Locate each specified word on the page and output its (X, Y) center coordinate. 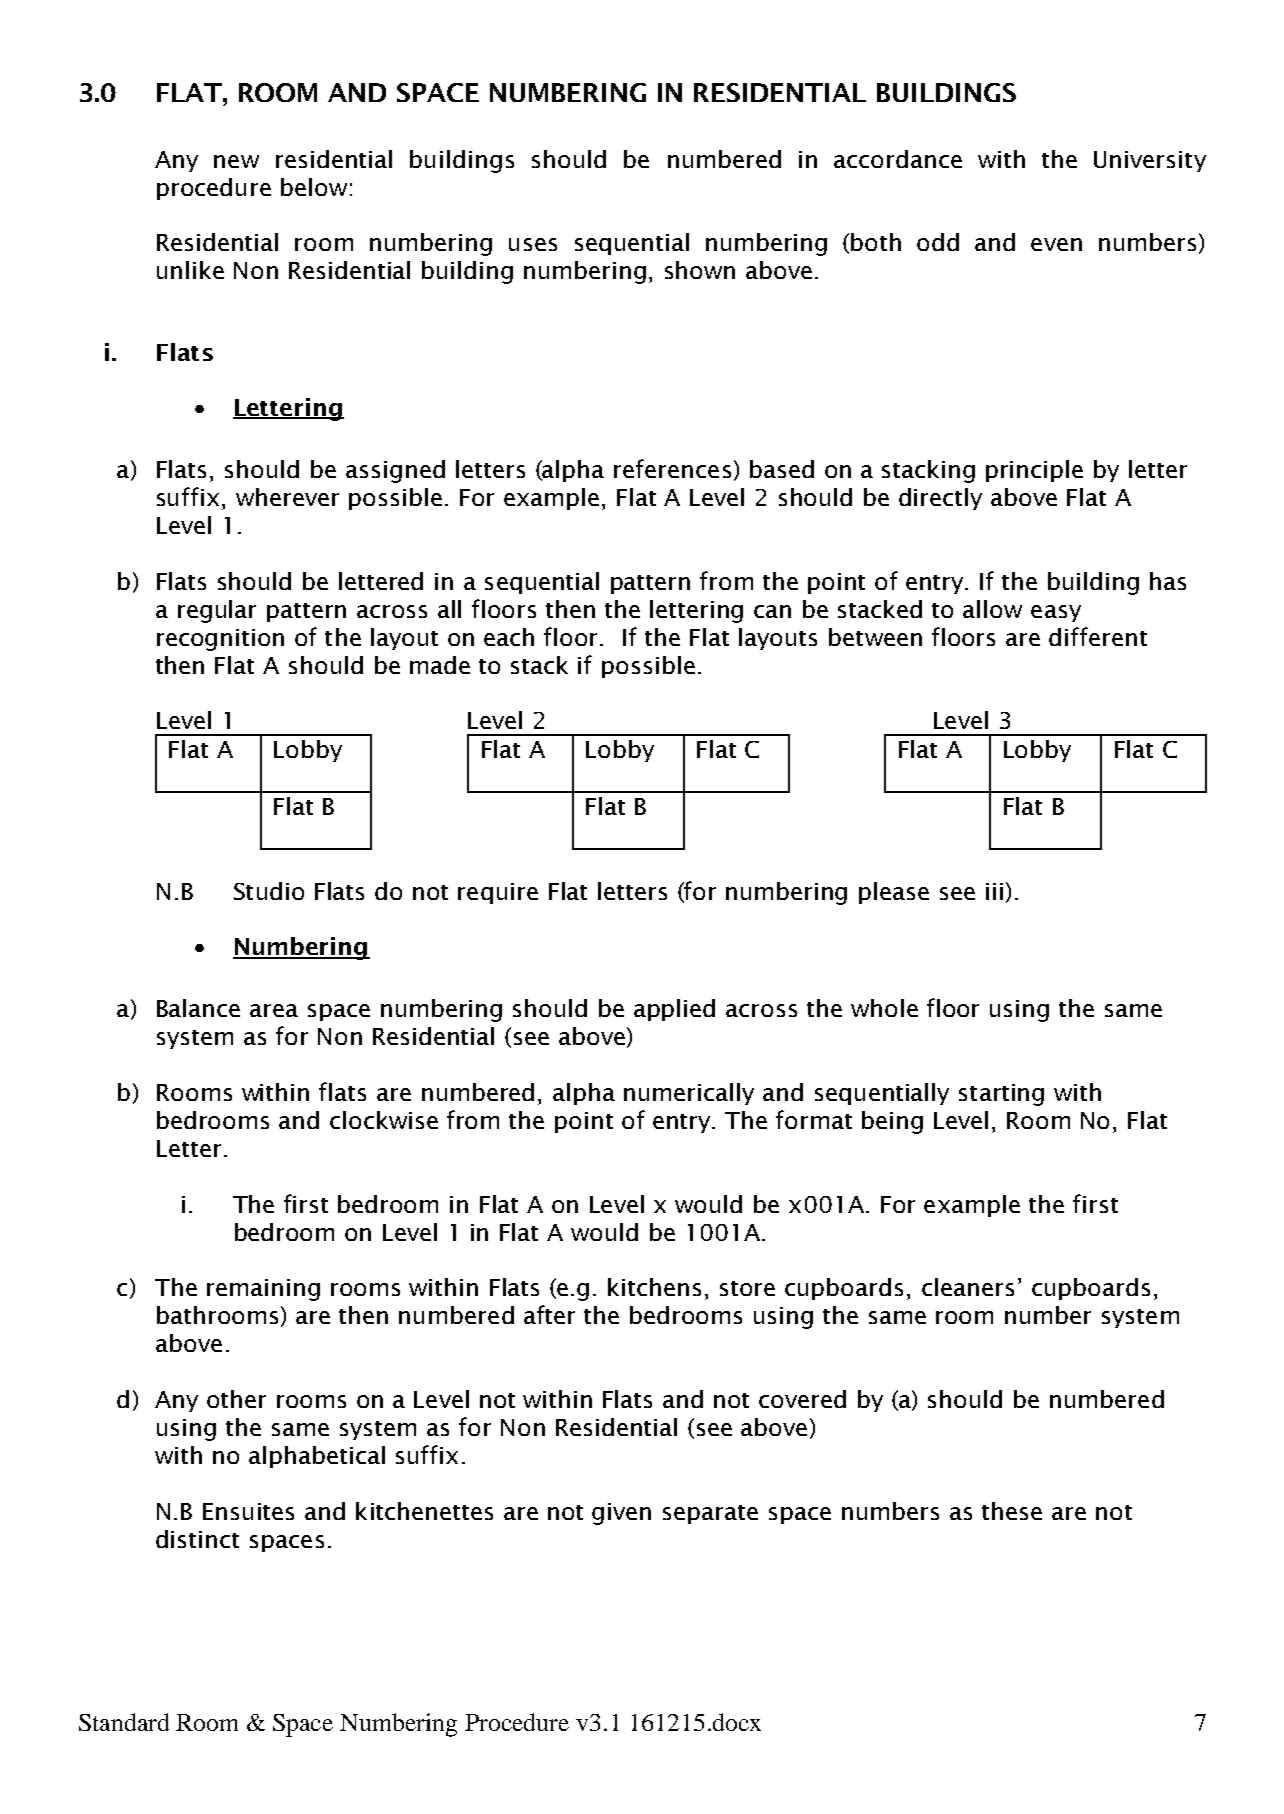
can (772, 611)
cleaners (968, 1287)
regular (217, 611)
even (1056, 244)
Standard (124, 1722)
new (236, 161)
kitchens (654, 1287)
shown (700, 270)
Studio (269, 891)
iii (994, 891)
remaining (263, 1290)
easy (1056, 613)
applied (674, 1010)
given (621, 1514)
